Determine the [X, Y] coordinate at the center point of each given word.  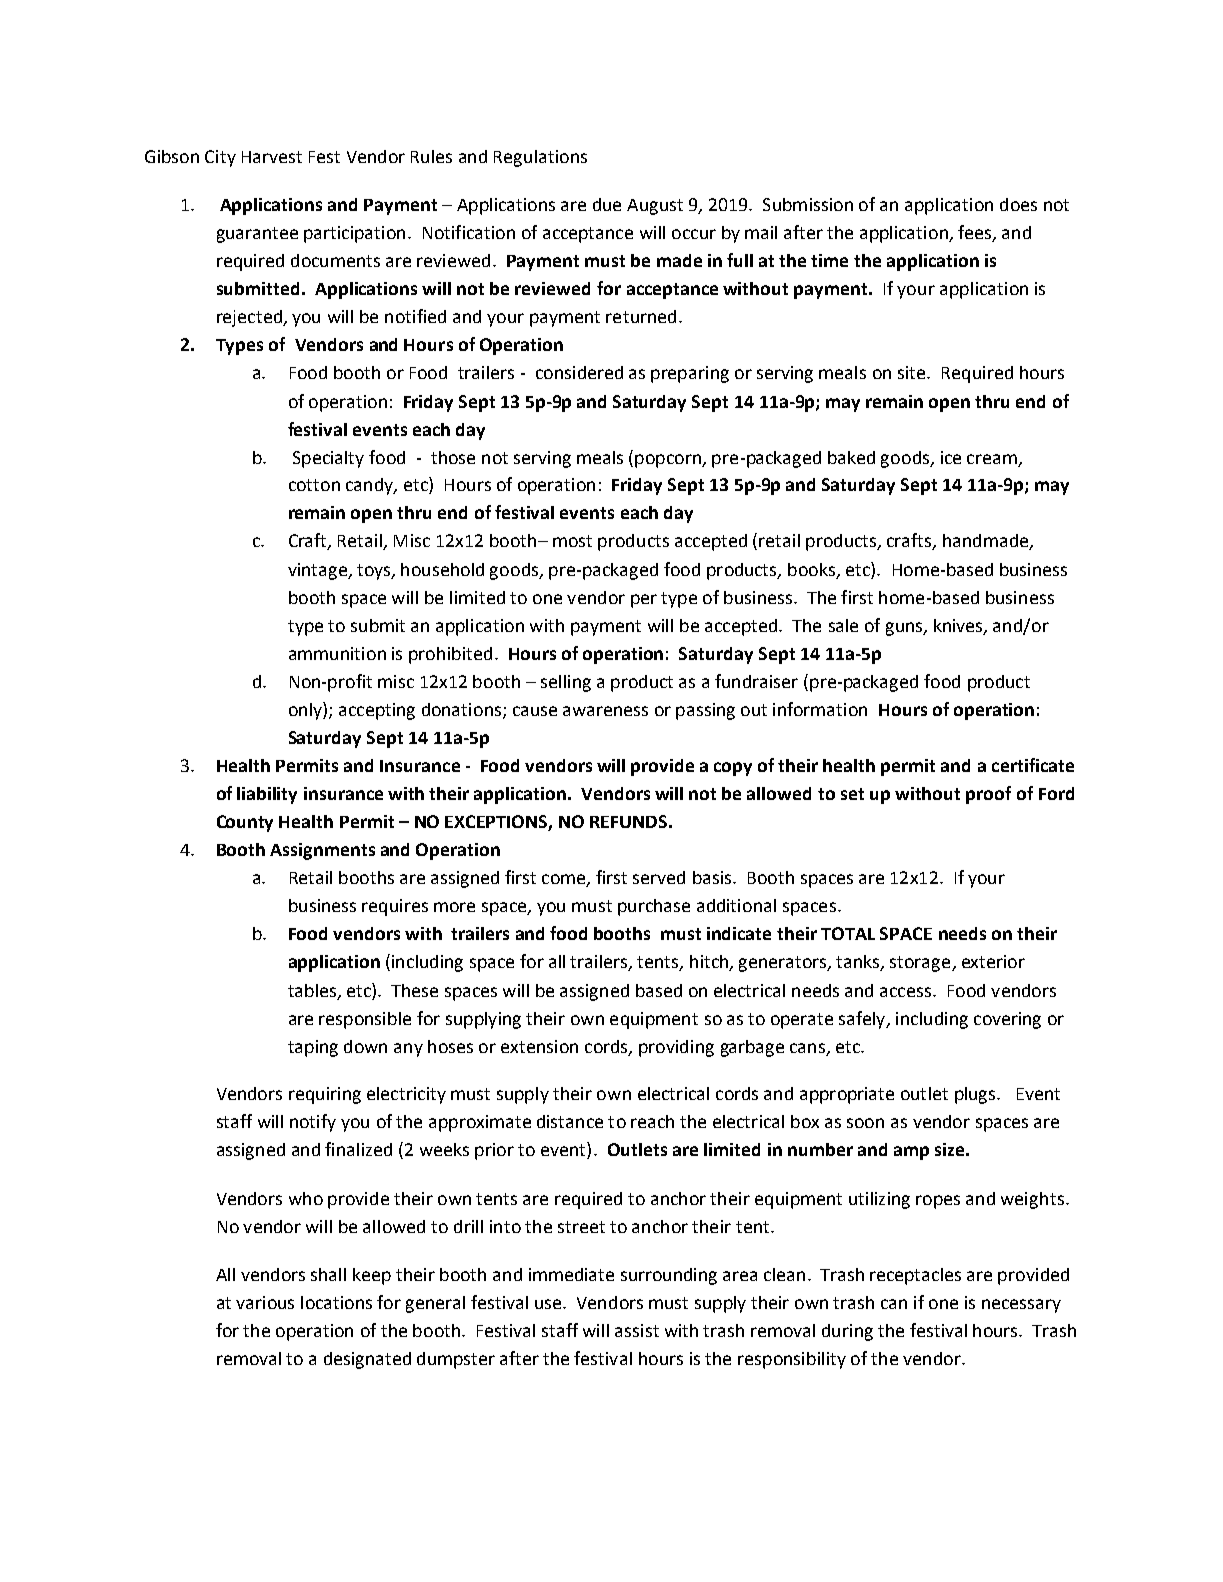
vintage [318, 571]
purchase [654, 907]
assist [637, 1330]
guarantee [257, 235]
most [572, 541]
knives [959, 626]
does [1018, 204]
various [265, 1302]
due [607, 204]
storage [921, 964]
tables [312, 990]
